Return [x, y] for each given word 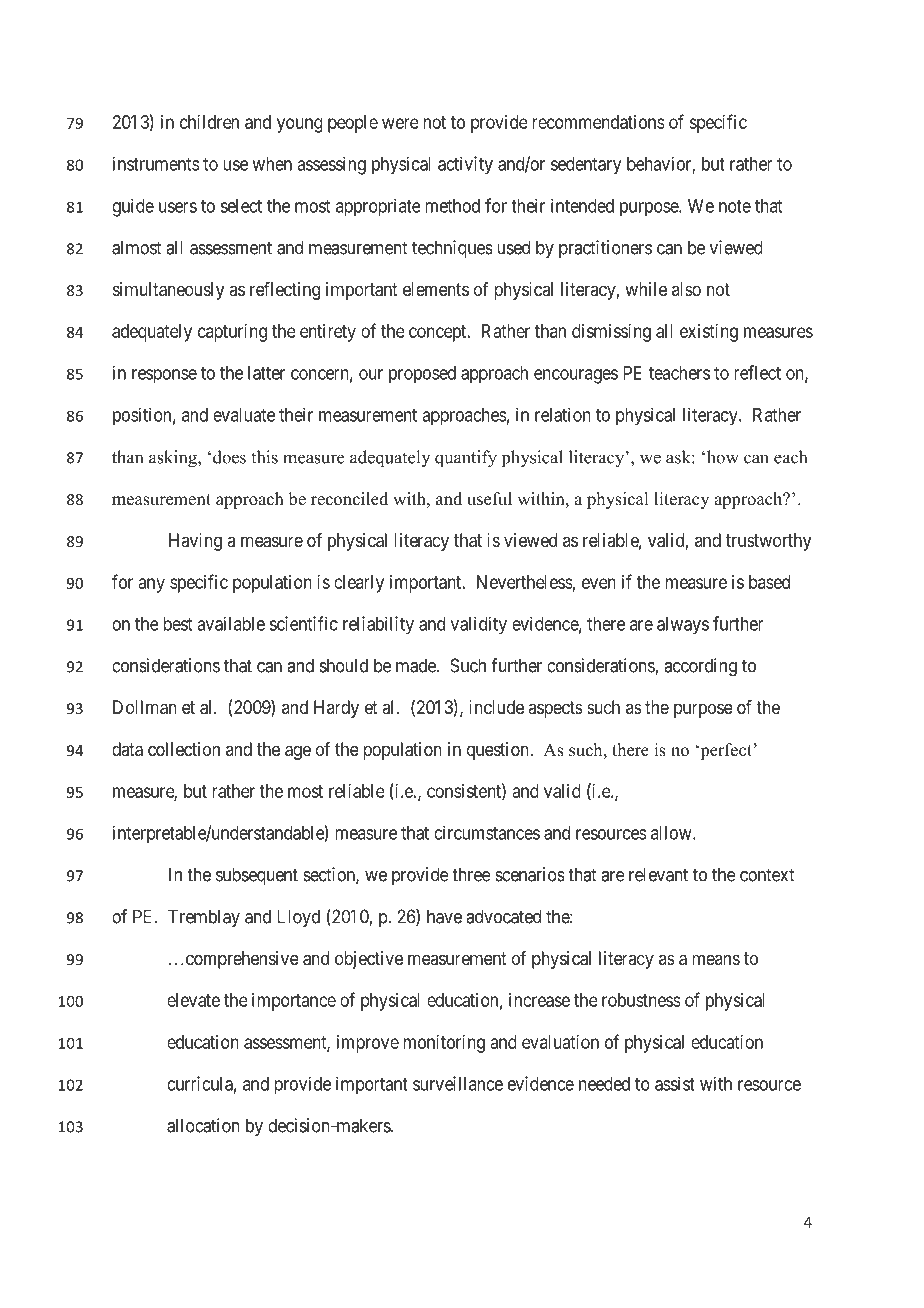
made [417, 665]
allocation [203, 1125]
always [683, 626]
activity [465, 165]
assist [675, 1083]
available [231, 623]
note [735, 206]
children [209, 122]
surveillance [458, 1083]
